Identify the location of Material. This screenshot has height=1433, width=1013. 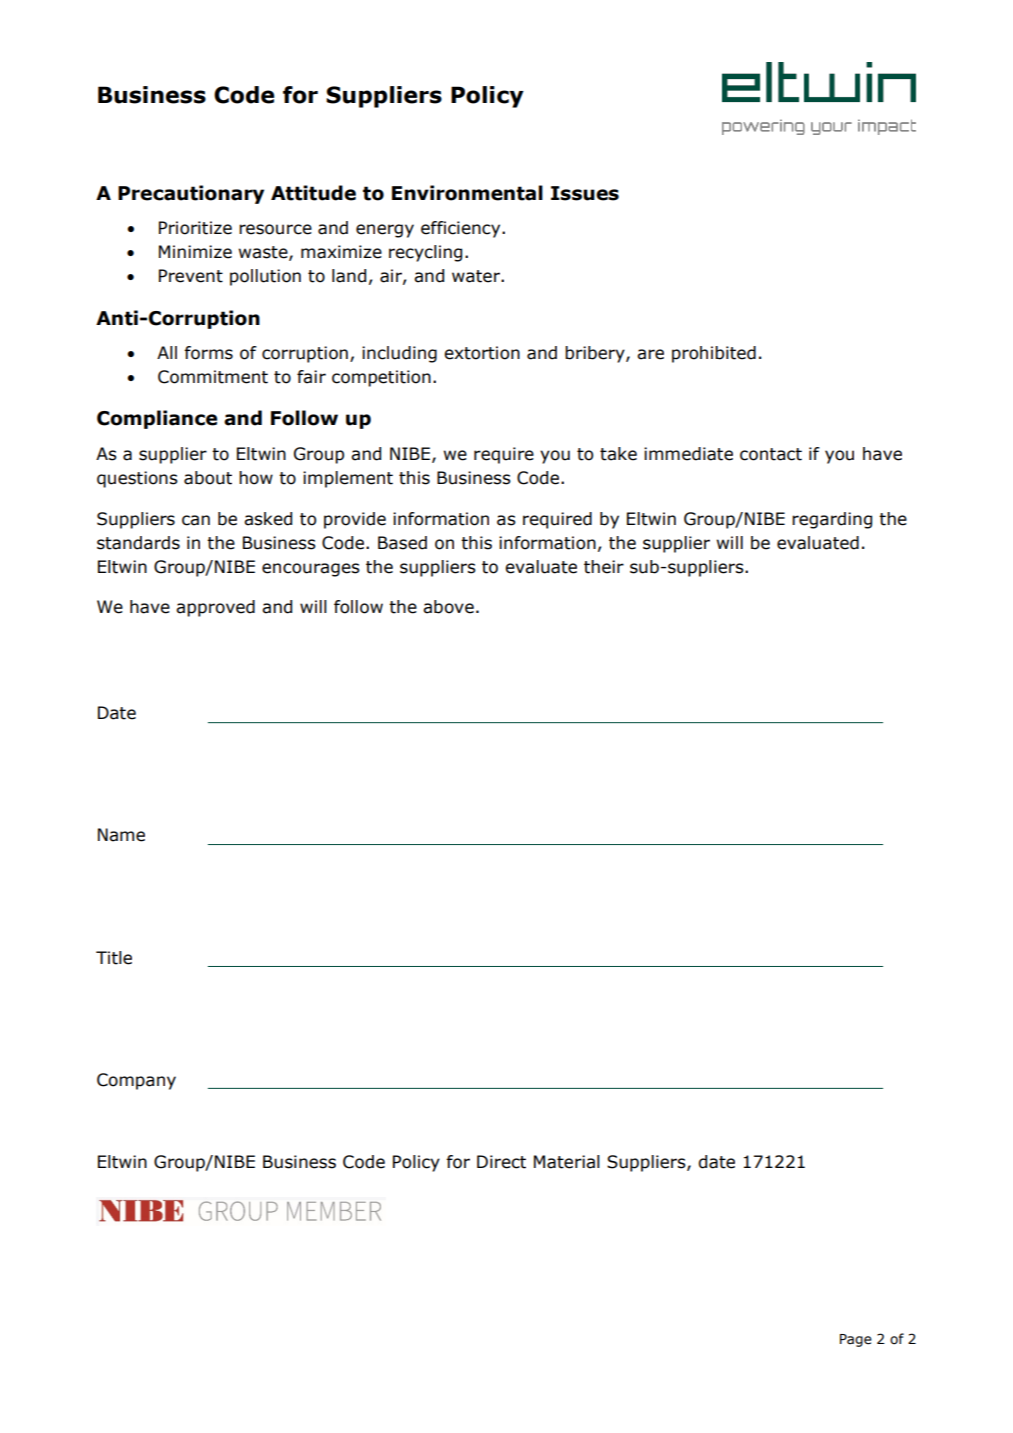
(567, 1162).
